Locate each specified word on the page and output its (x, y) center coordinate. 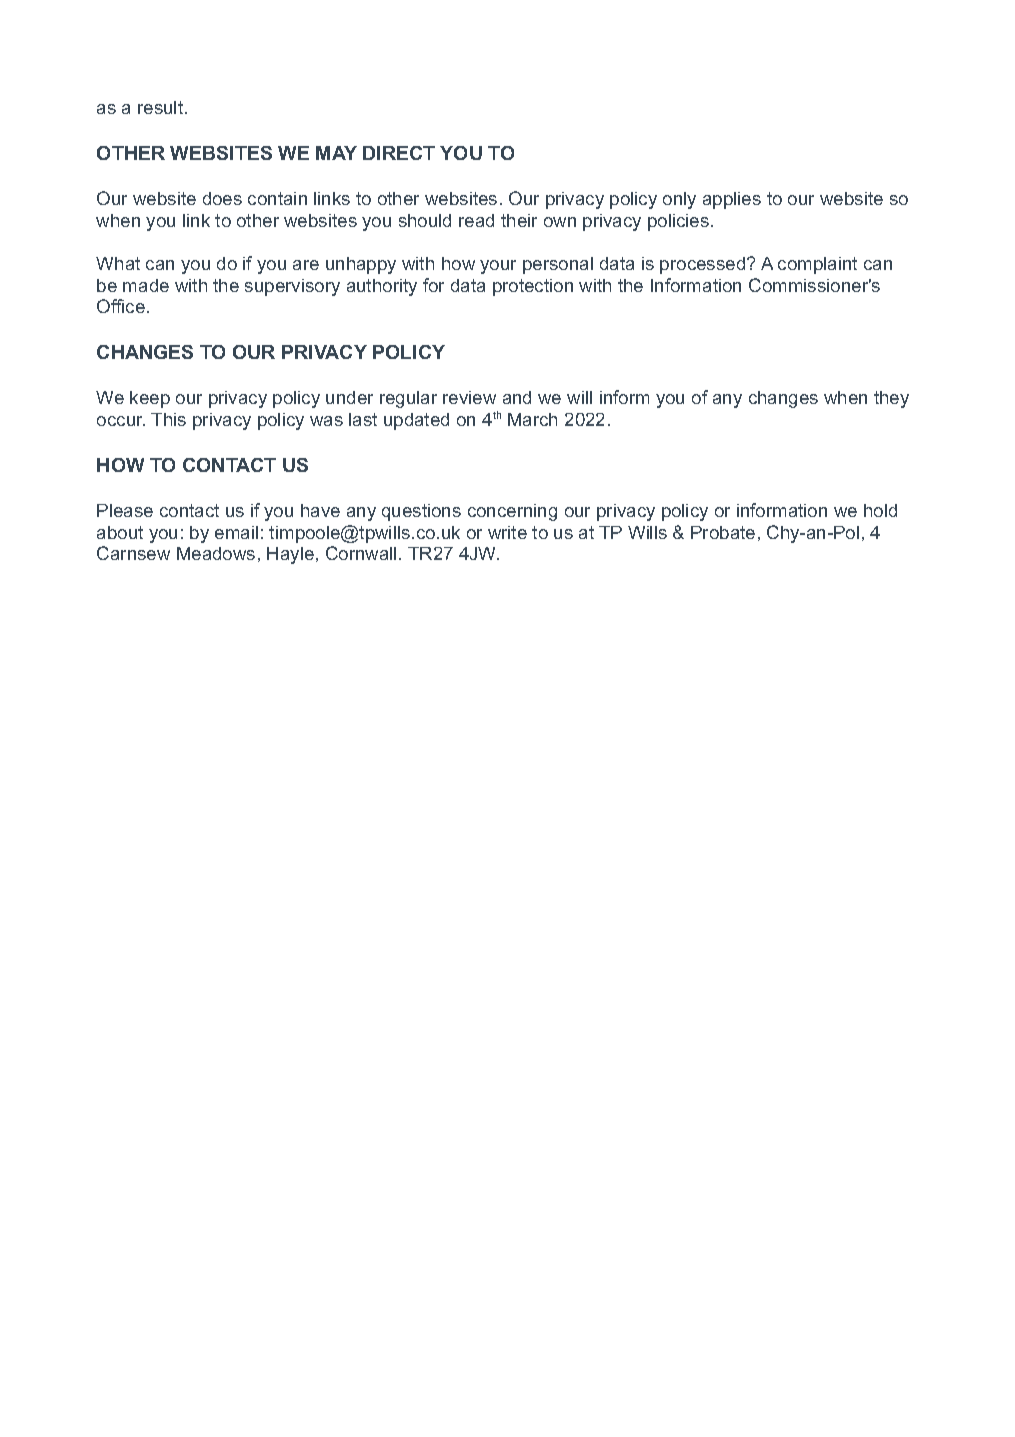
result (162, 107)
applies (732, 200)
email (236, 532)
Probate (723, 532)
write (507, 532)
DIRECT (399, 153)
